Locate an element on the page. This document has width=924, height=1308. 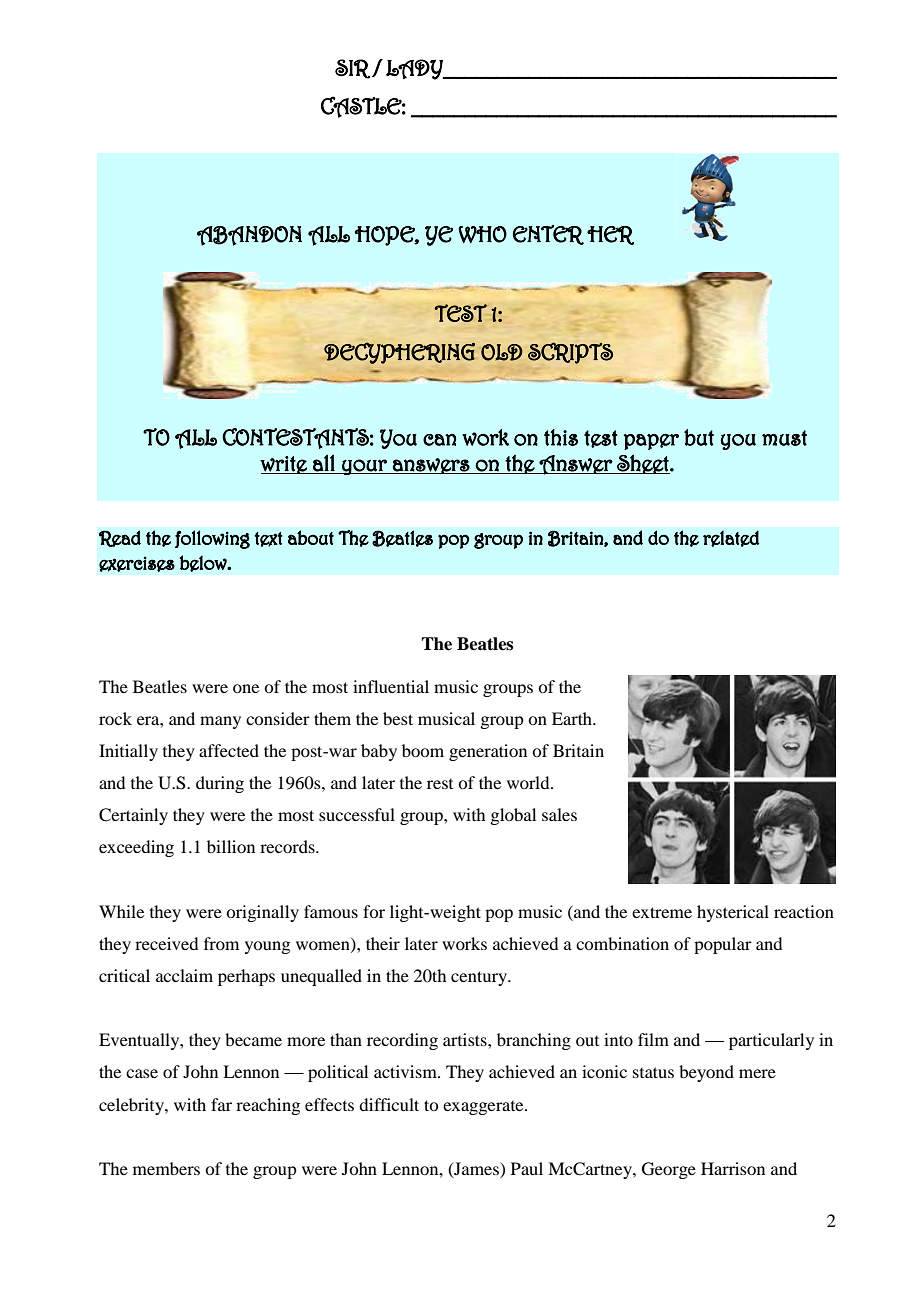
ENTER is located at coordinates (548, 235).
